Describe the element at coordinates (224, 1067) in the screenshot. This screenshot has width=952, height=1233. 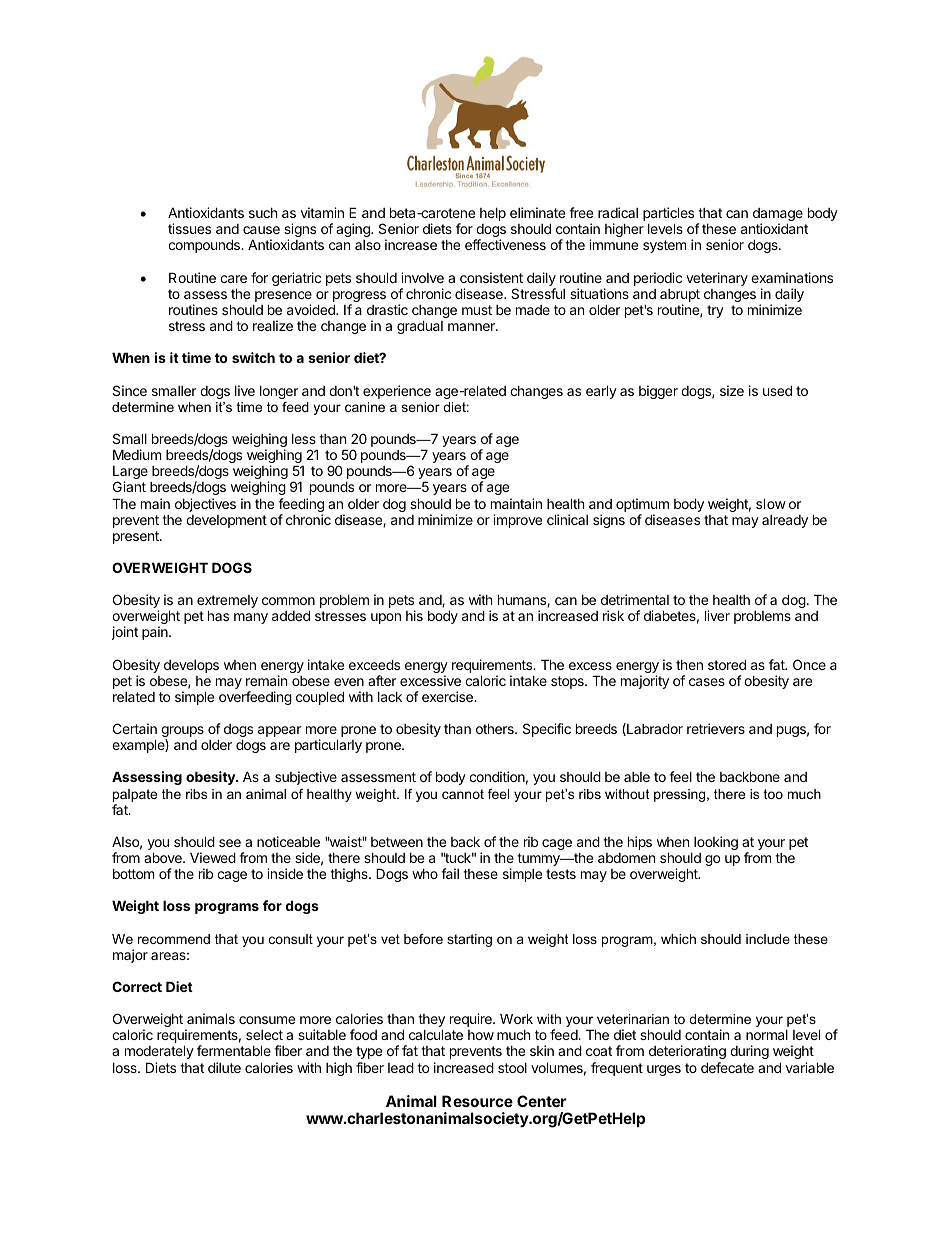
I see `dilute` at that location.
